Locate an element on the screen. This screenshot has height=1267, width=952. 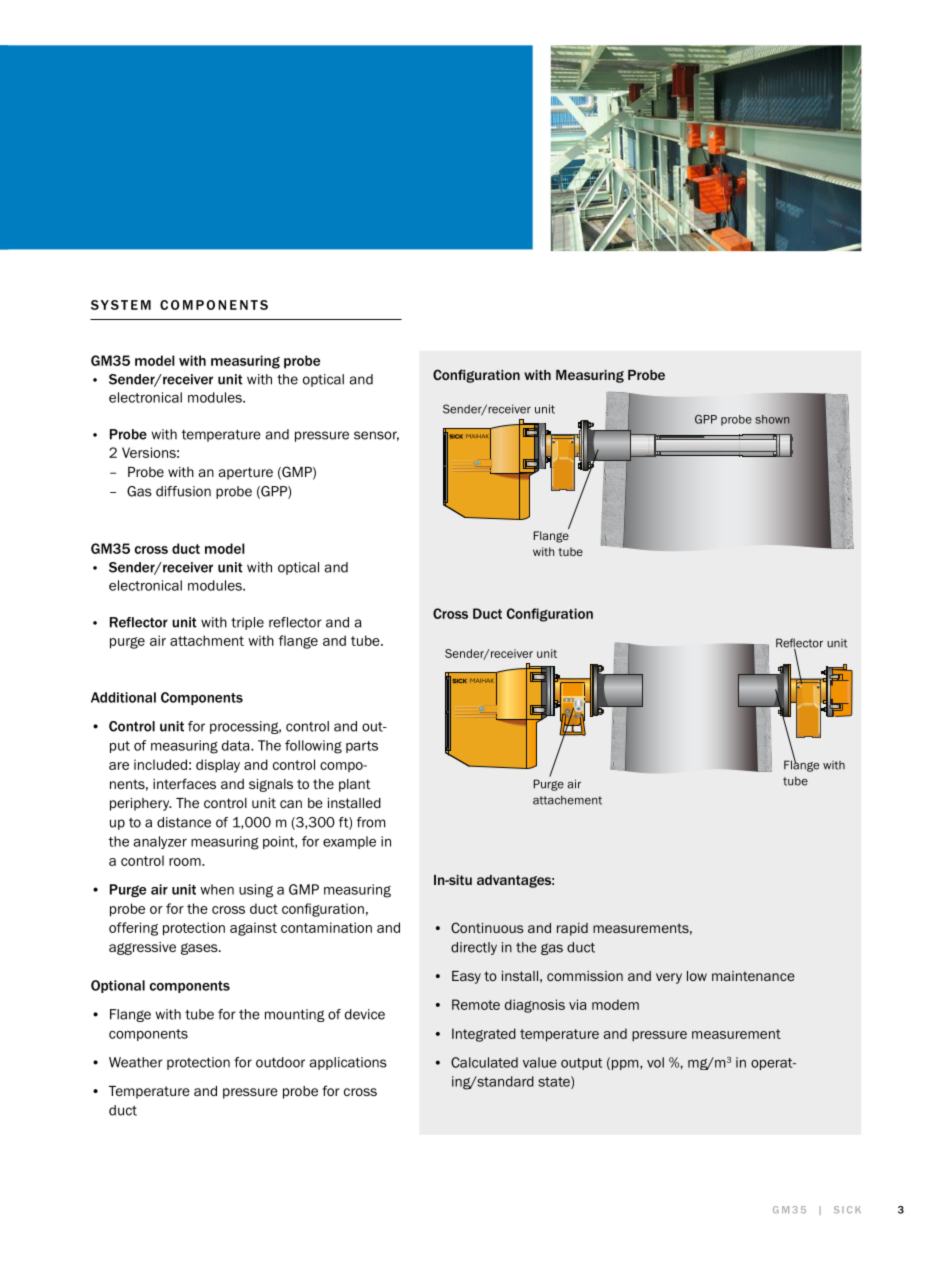
analyzer is located at coordinates (160, 842).
